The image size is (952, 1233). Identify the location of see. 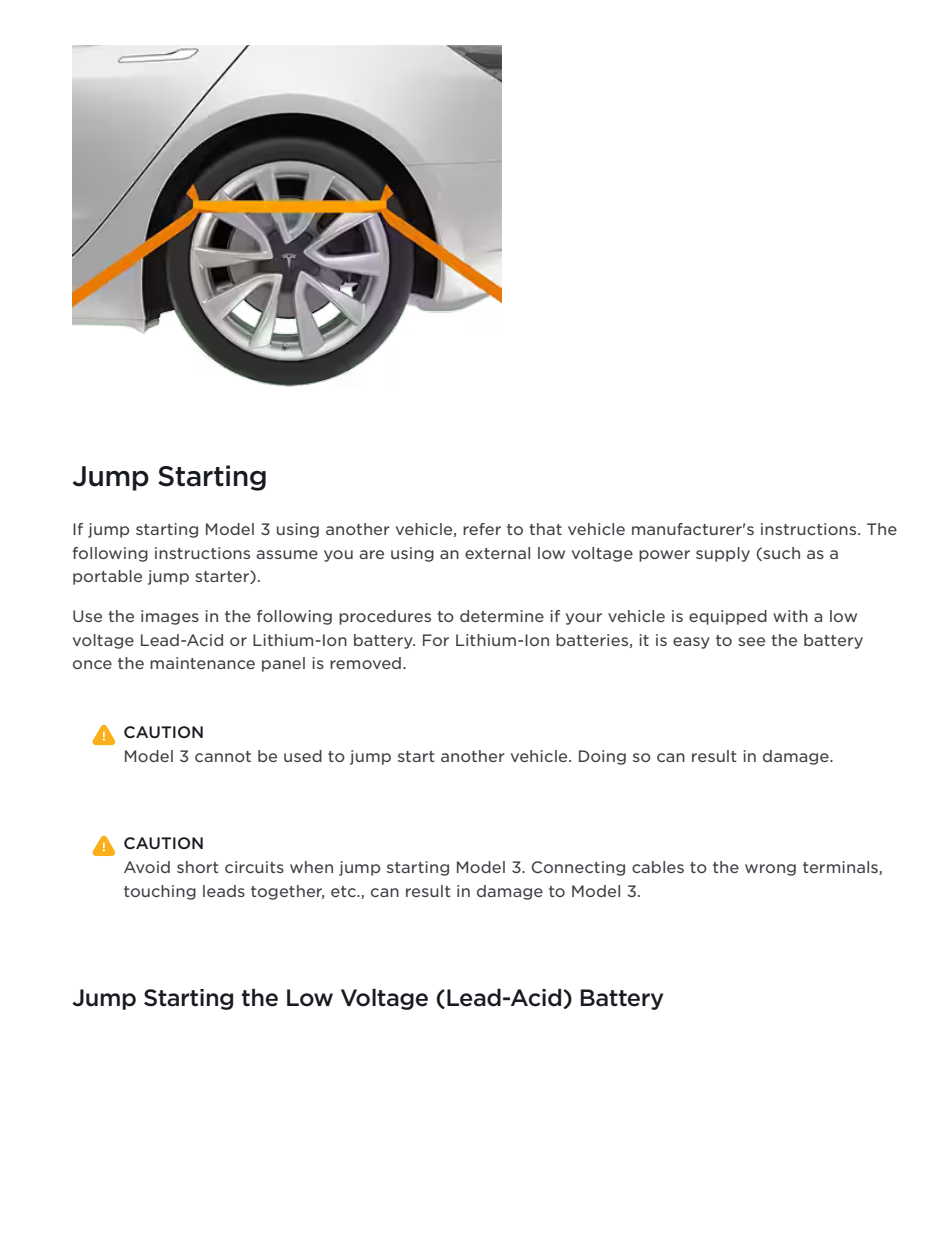
(751, 641).
